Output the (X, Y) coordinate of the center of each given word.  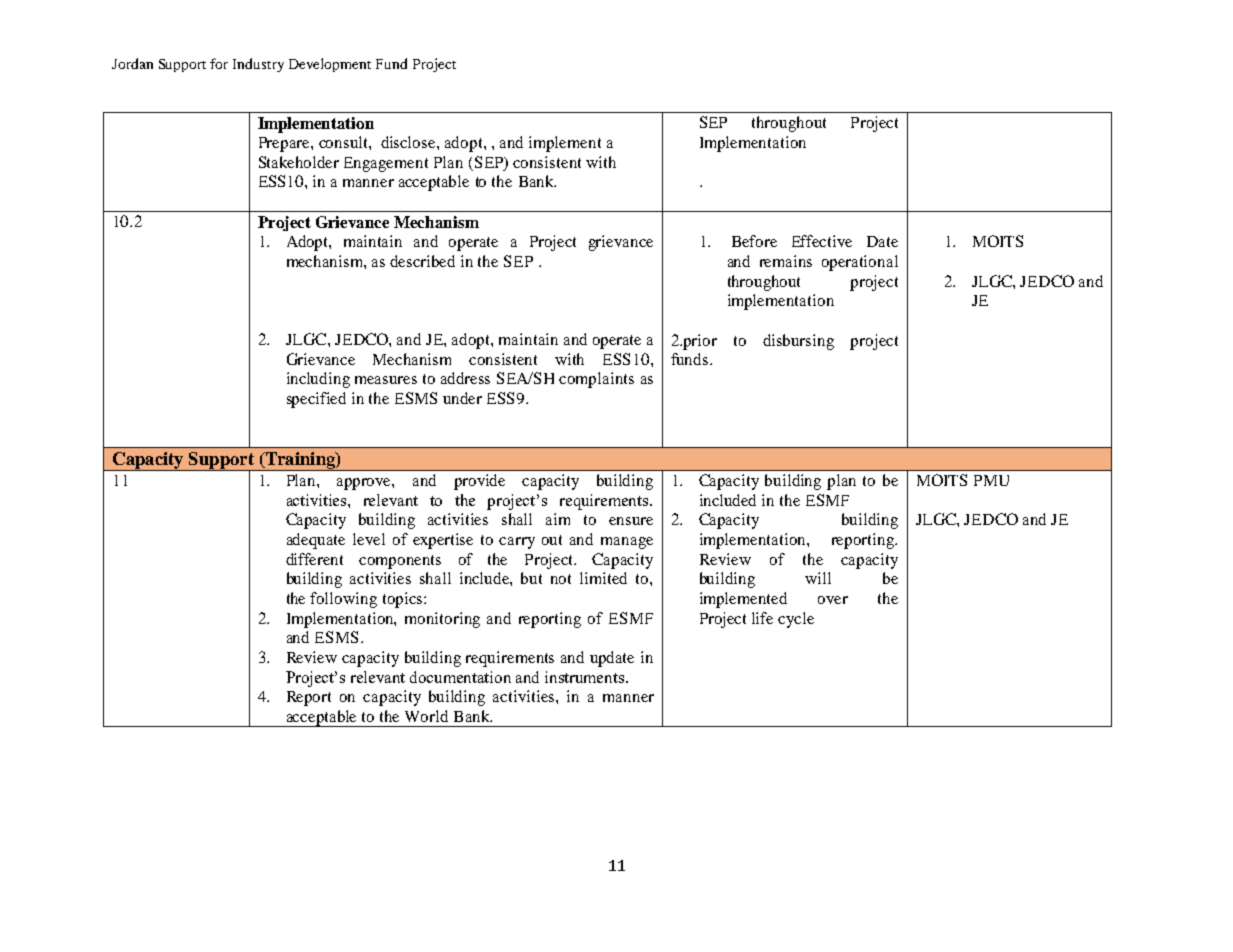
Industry (258, 65)
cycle (796, 620)
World (426, 716)
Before (754, 241)
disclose (409, 142)
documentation (460, 677)
